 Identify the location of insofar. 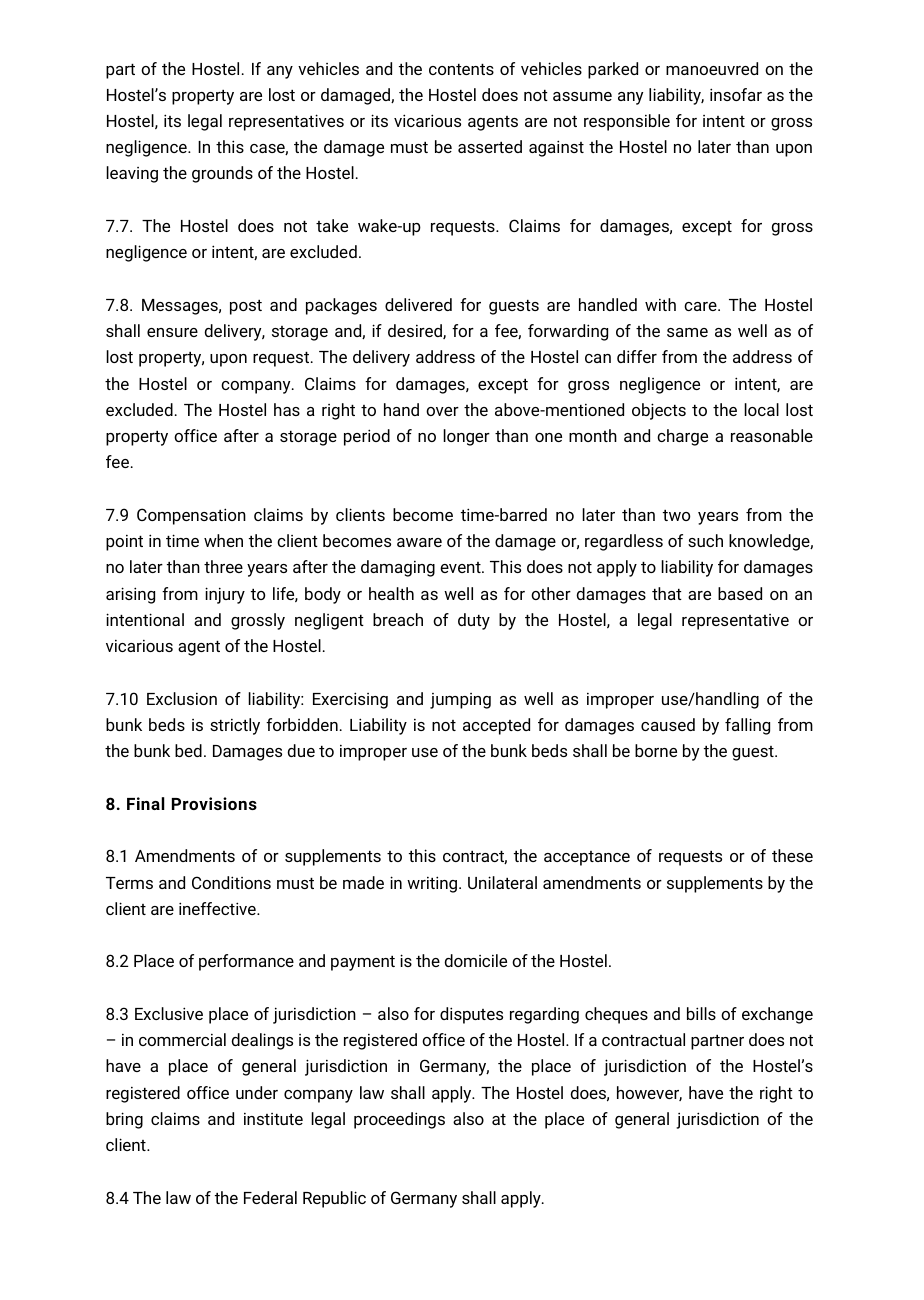
(736, 94).
